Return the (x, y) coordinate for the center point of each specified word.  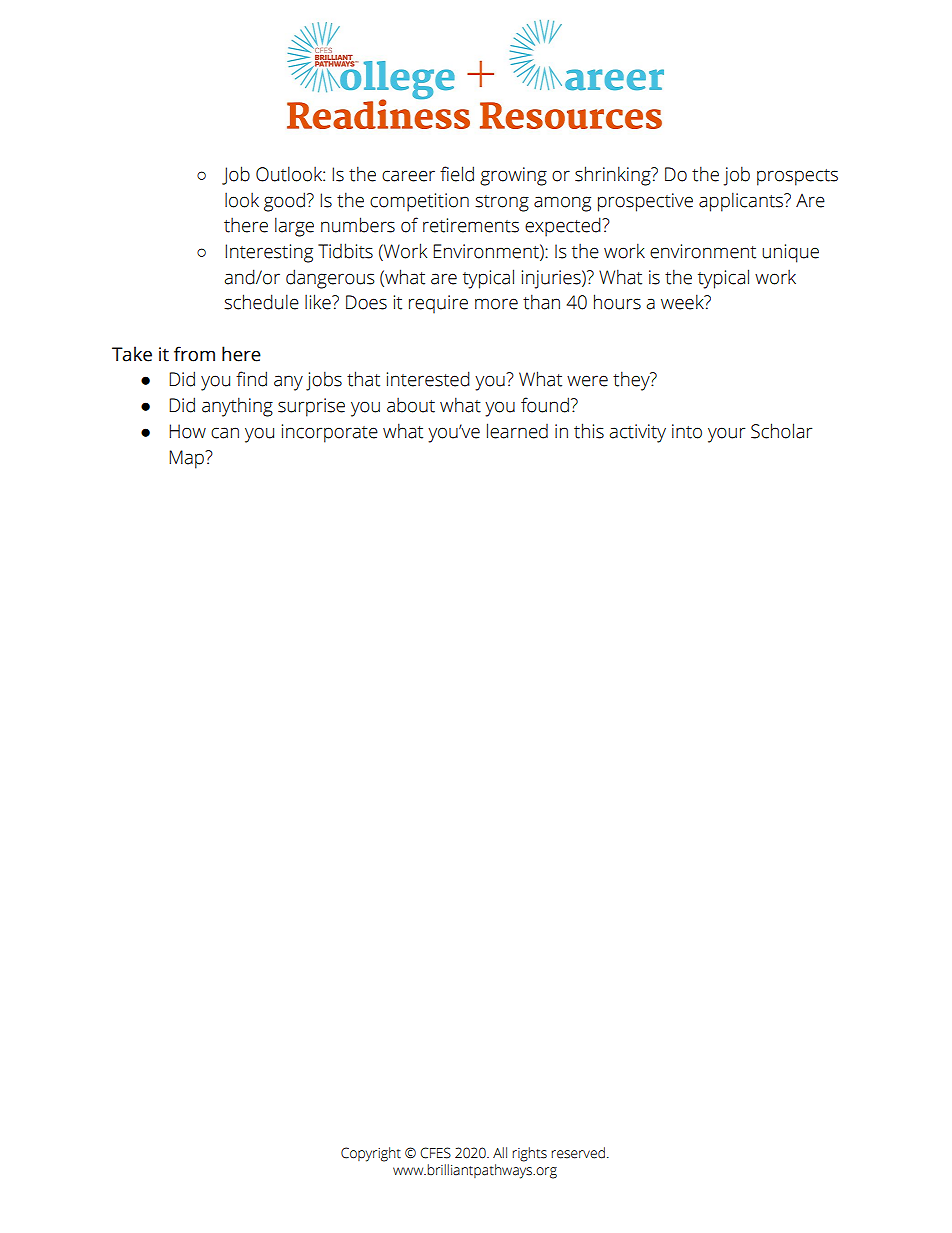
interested (428, 379)
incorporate (330, 433)
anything (237, 407)
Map (187, 459)
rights (529, 1154)
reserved (578, 1153)
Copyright (371, 1154)
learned (517, 431)
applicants (742, 202)
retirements (471, 225)
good (284, 202)
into (687, 431)
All (500, 1152)
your (726, 435)
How (187, 431)
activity (637, 433)
